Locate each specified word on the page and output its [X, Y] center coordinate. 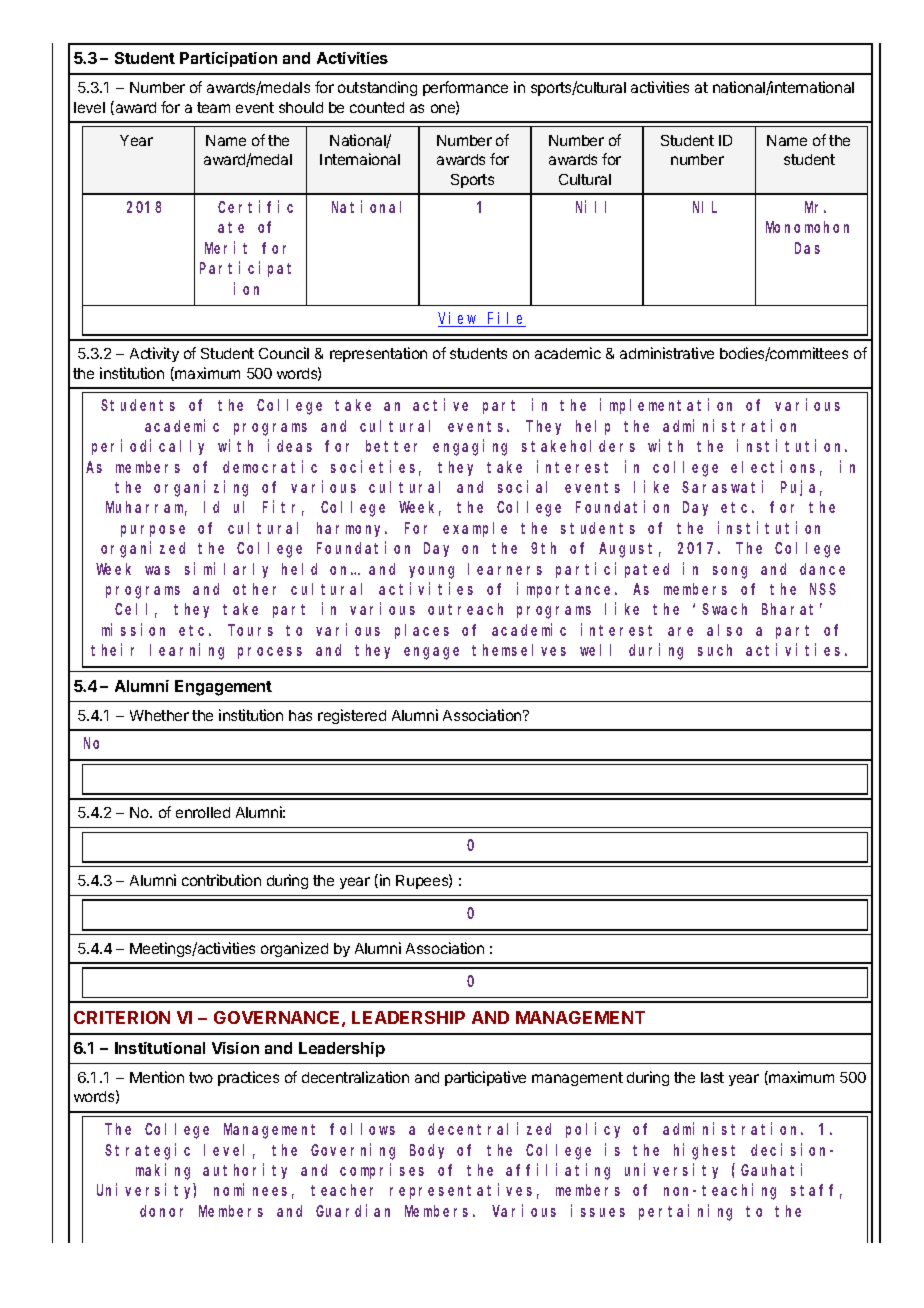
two [201, 1077]
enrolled [203, 812]
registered [352, 716]
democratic [270, 466]
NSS [823, 589]
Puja [801, 488]
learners [505, 569]
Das [807, 248]
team [213, 107]
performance [465, 88]
